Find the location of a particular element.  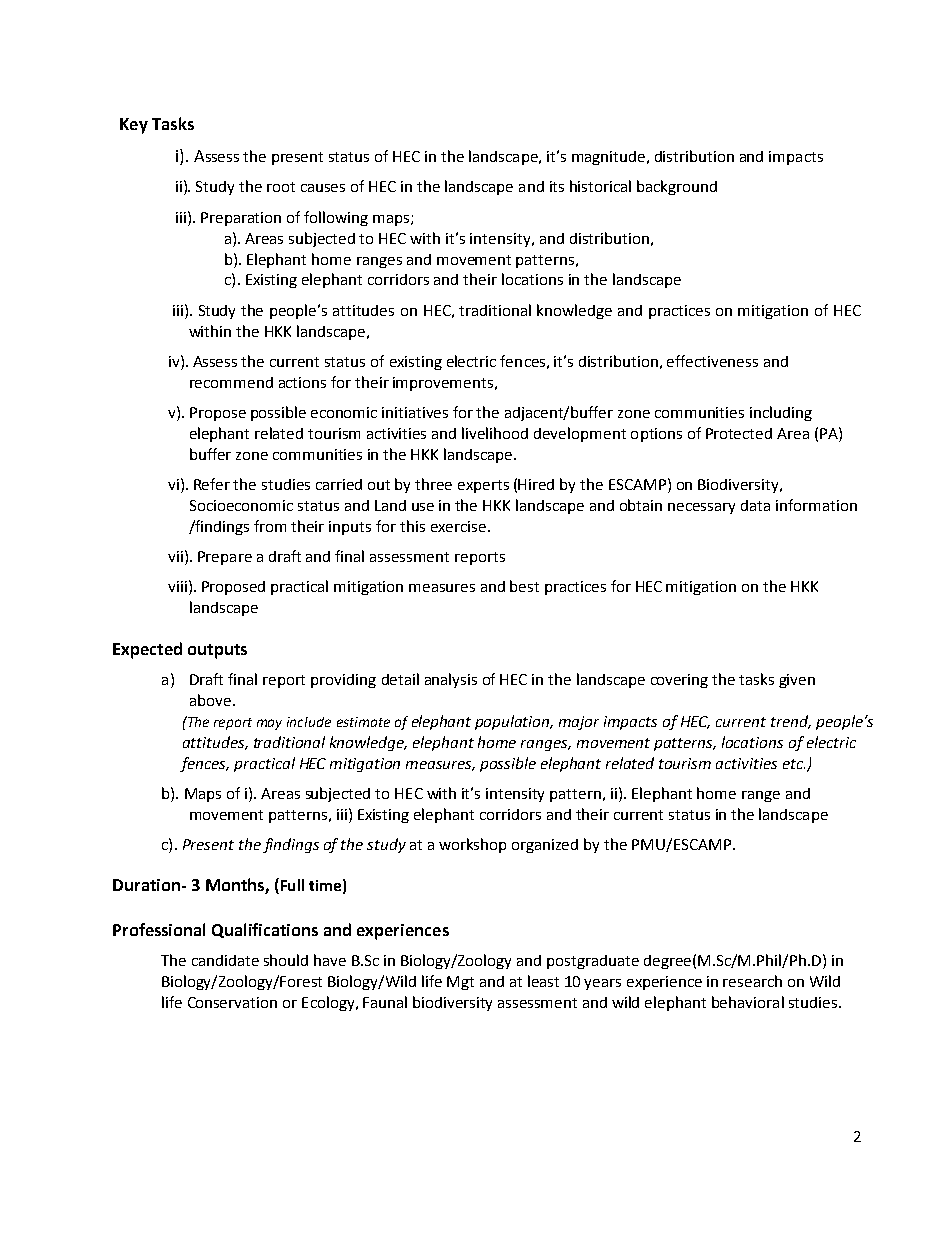

research is located at coordinates (752, 981).
